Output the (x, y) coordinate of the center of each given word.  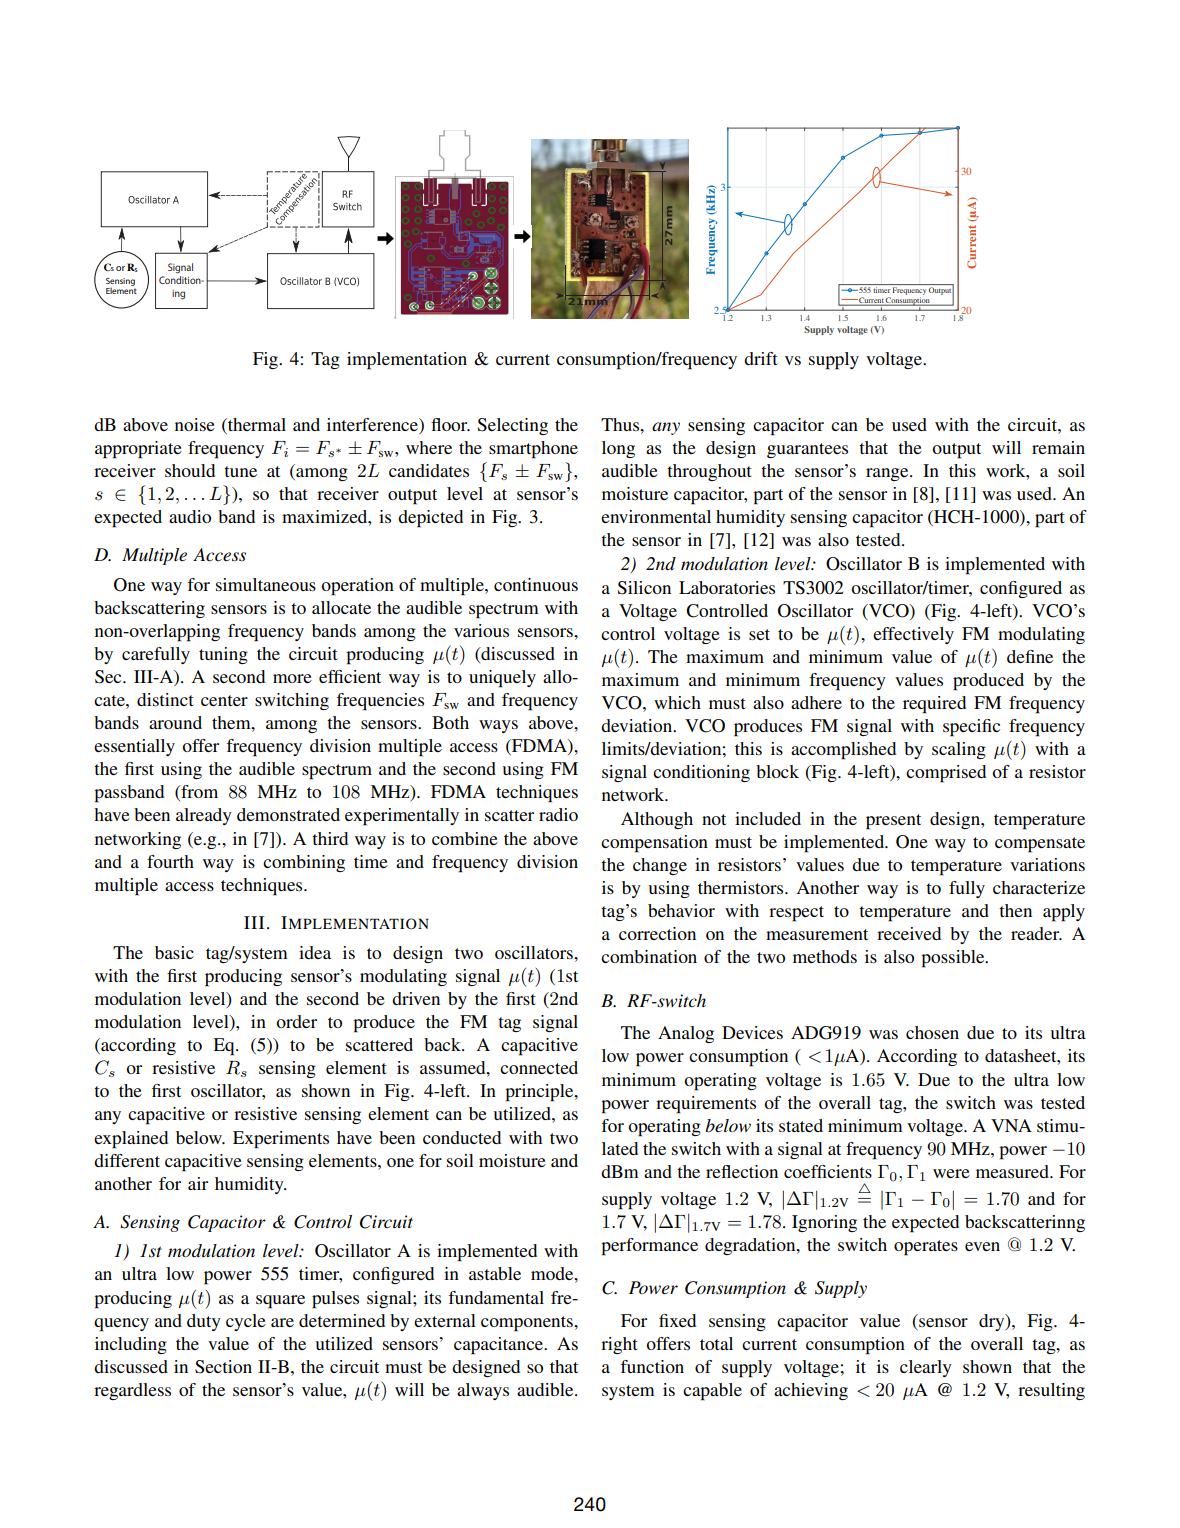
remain (1058, 447)
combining (304, 863)
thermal (256, 424)
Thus (621, 424)
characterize (1039, 887)
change (660, 866)
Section (223, 1367)
